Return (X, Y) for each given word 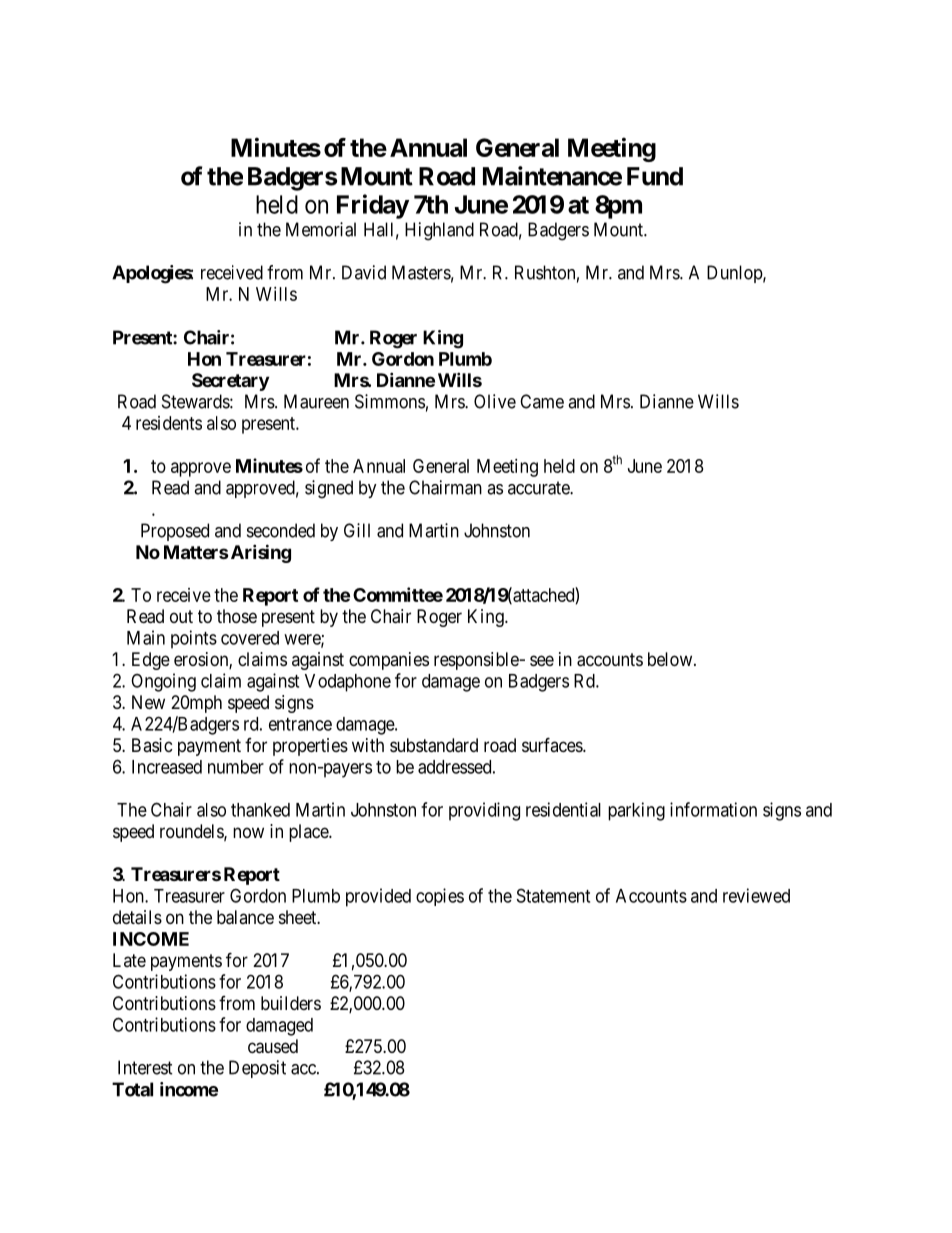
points (194, 639)
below (671, 659)
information (713, 809)
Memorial (321, 229)
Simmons (390, 401)
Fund (655, 176)
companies (389, 661)
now (248, 832)
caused (273, 1046)
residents (169, 423)
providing (484, 811)
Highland (439, 231)
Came (542, 401)
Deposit (257, 1069)
